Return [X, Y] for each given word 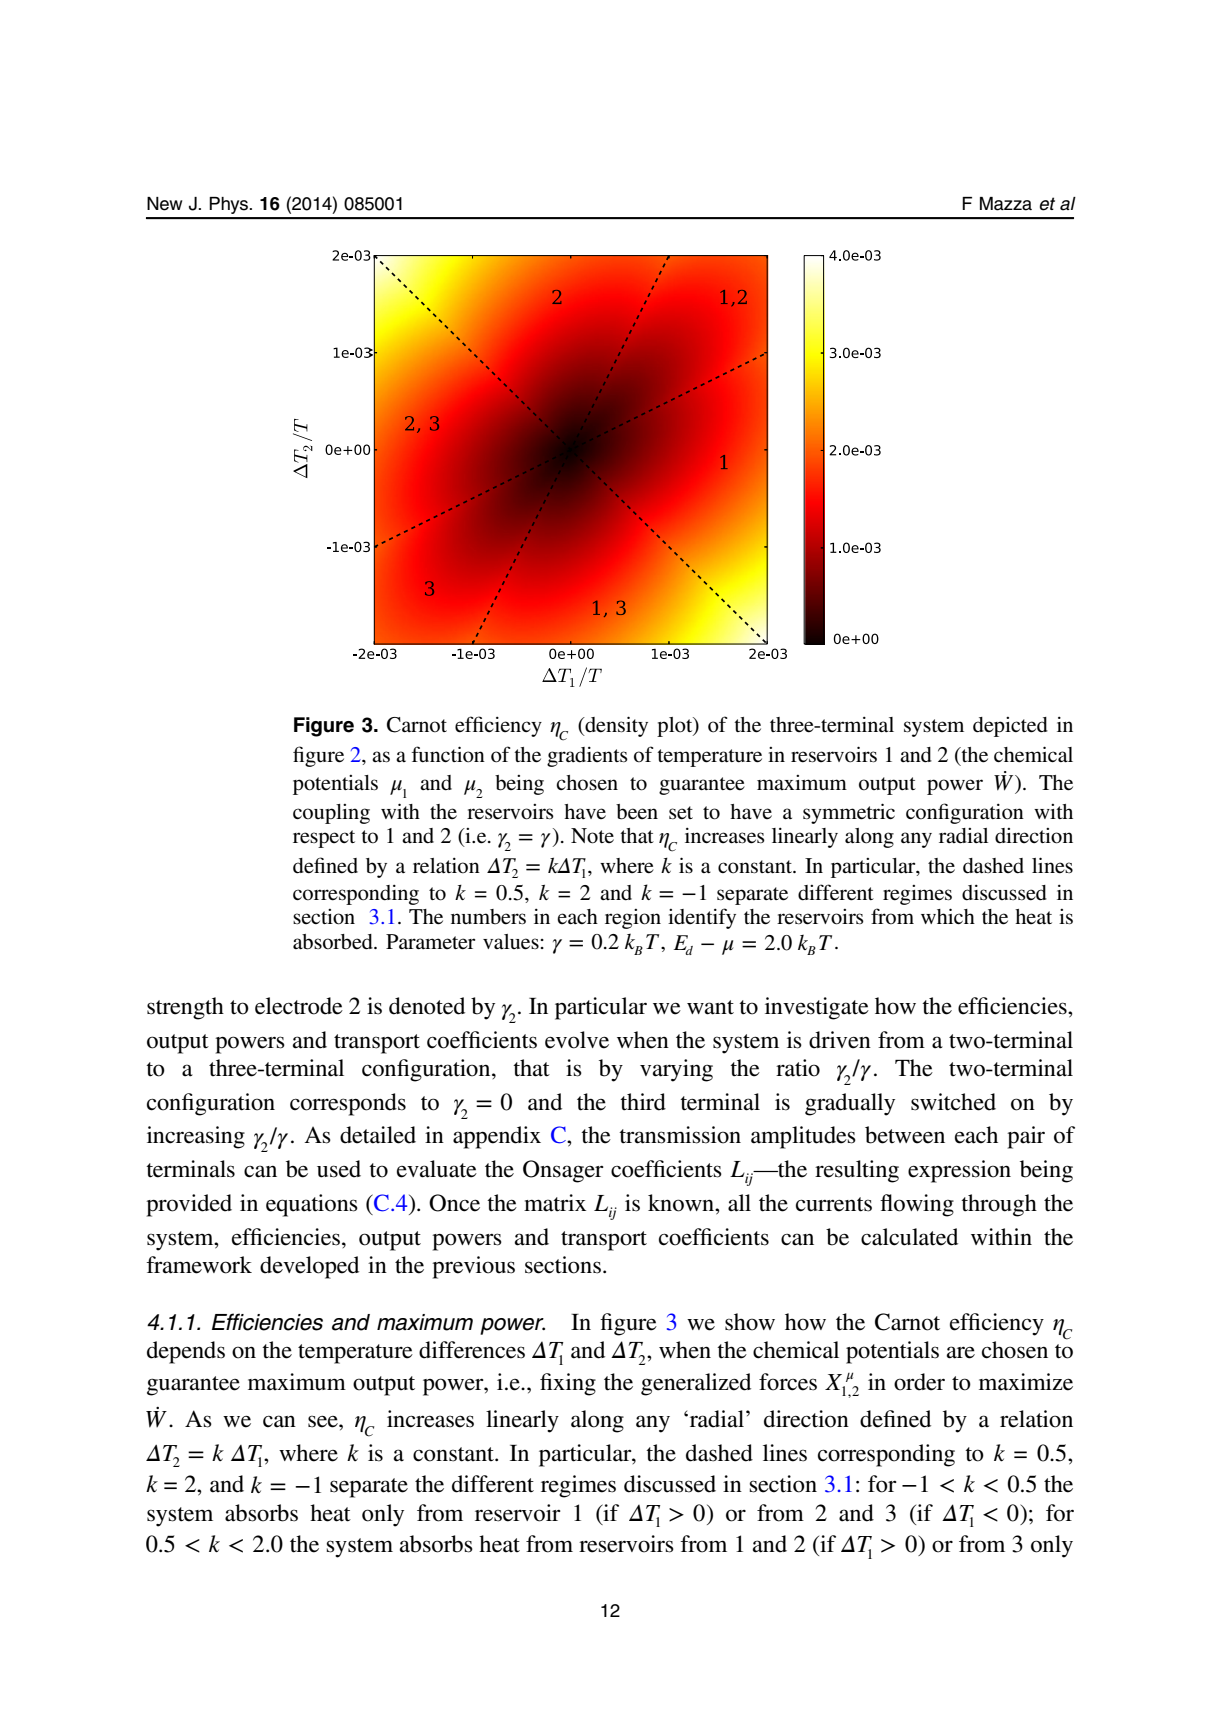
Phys [230, 205]
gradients [587, 757]
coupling [331, 814]
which [948, 916]
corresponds [348, 1104]
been [637, 812]
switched [953, 1102]
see [324, 1421]
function [448, 754]
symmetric [849, 813]
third [643, 1102]
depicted [1010, 727]
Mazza [1006, 204]
